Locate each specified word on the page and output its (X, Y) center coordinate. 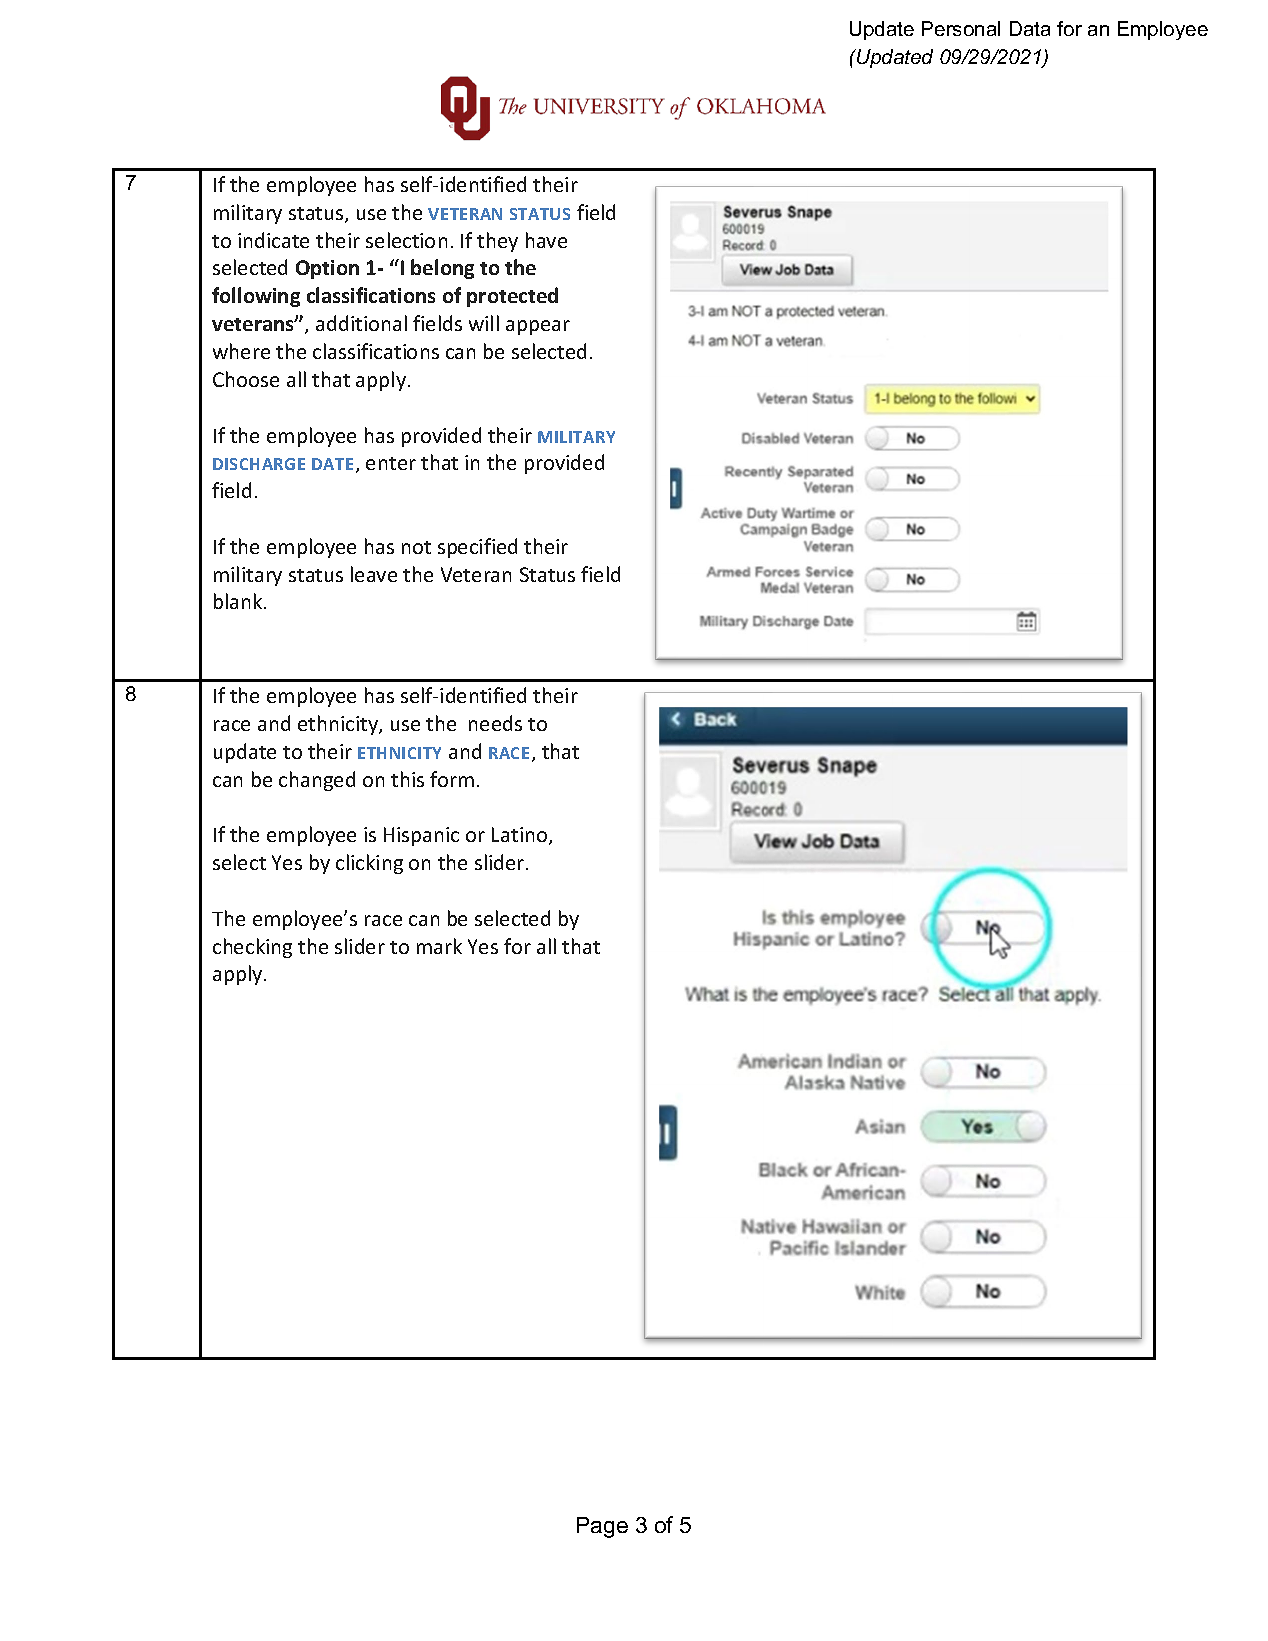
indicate (273, 240)
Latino (521, 836)
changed (317, 781)
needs (495, 723)
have (546, 240)
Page (602, 1527)
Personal (961, 28)
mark (439, 946)
